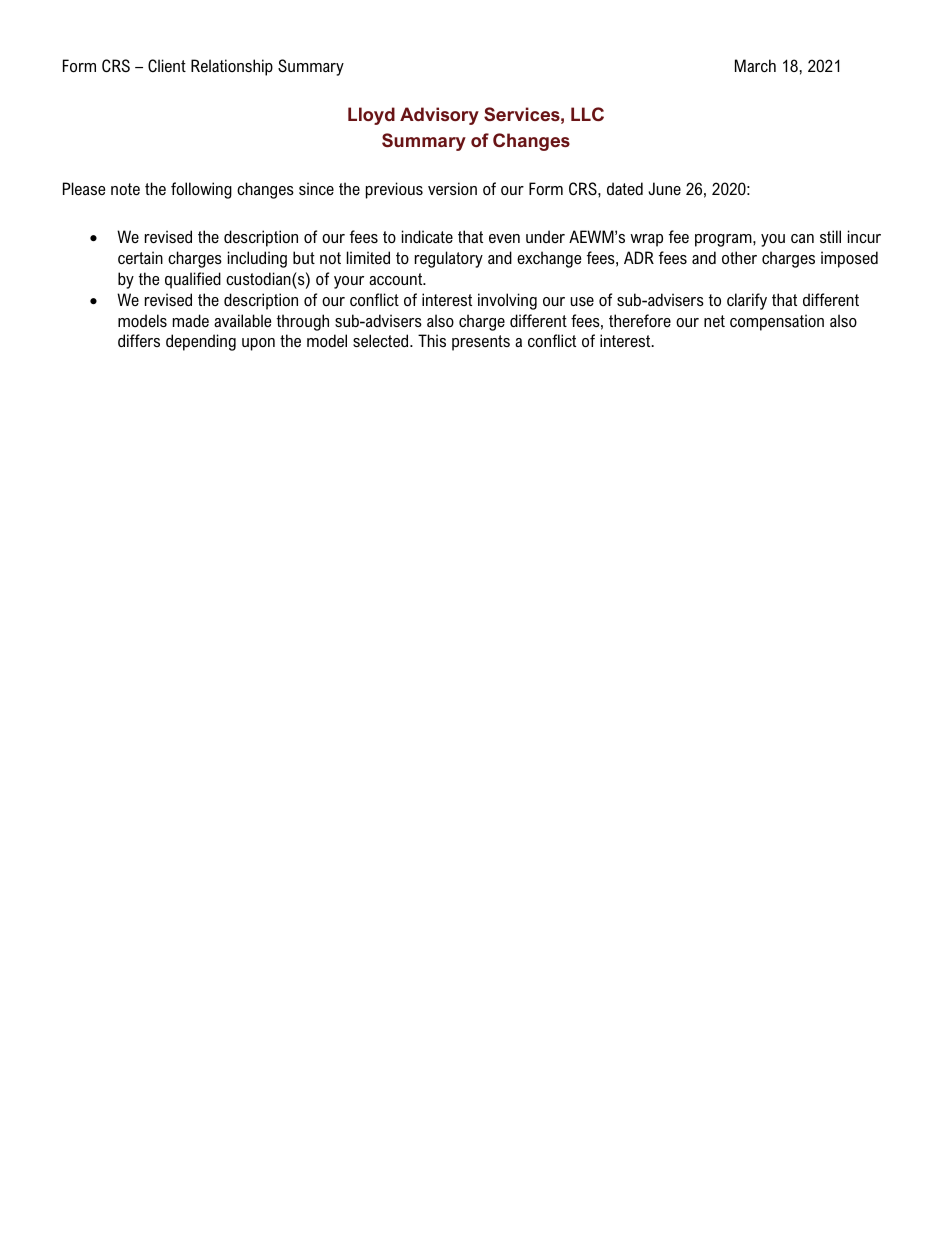 Image resolution: width=952 pixels, height=1233 pixels. Describe the element at coordinates (504, 238) in the screenshot. I see `even` at that location.
